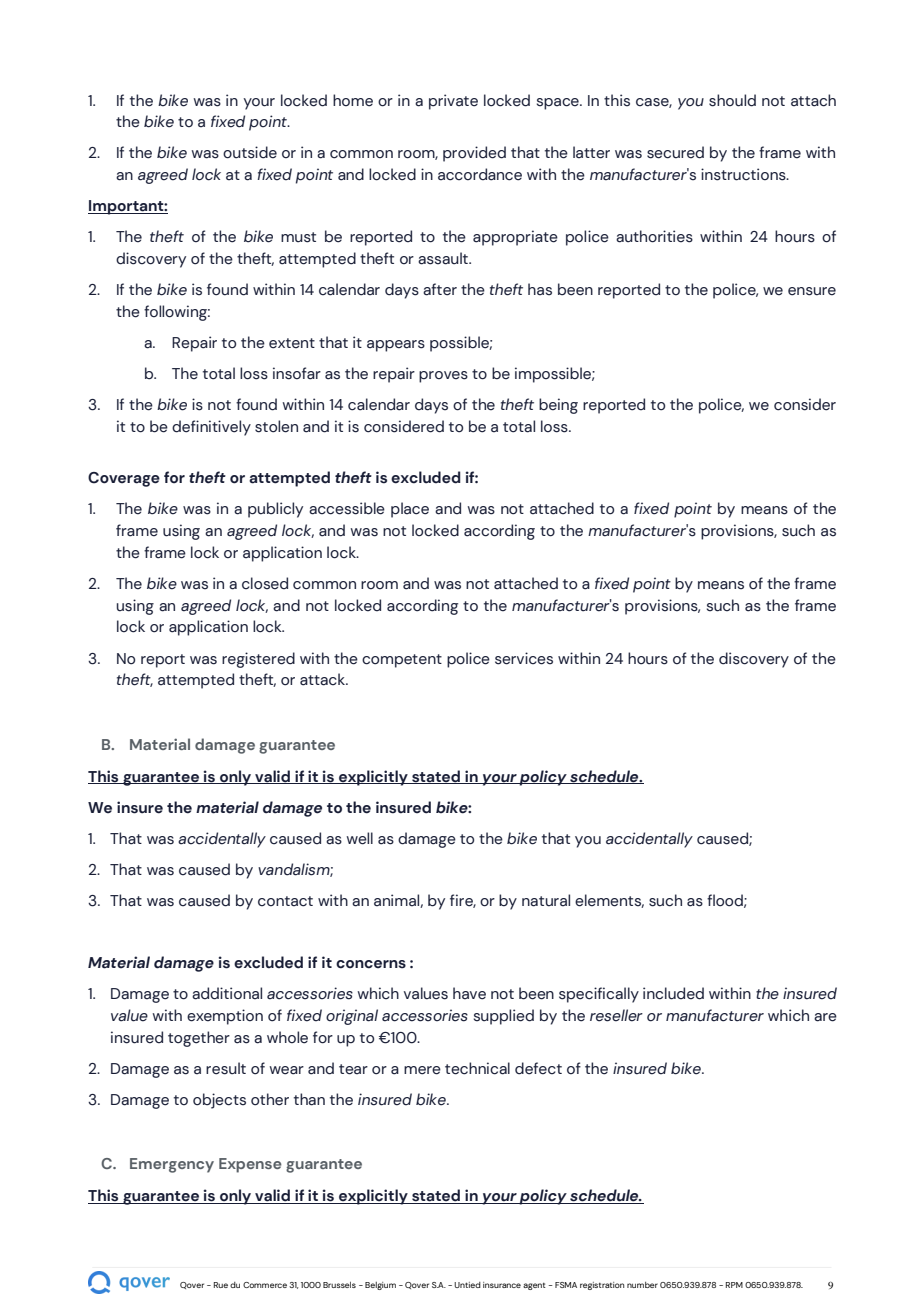  Describe the element at coordinates (474, 154) in the screenshot. I see `provided` at that location.
